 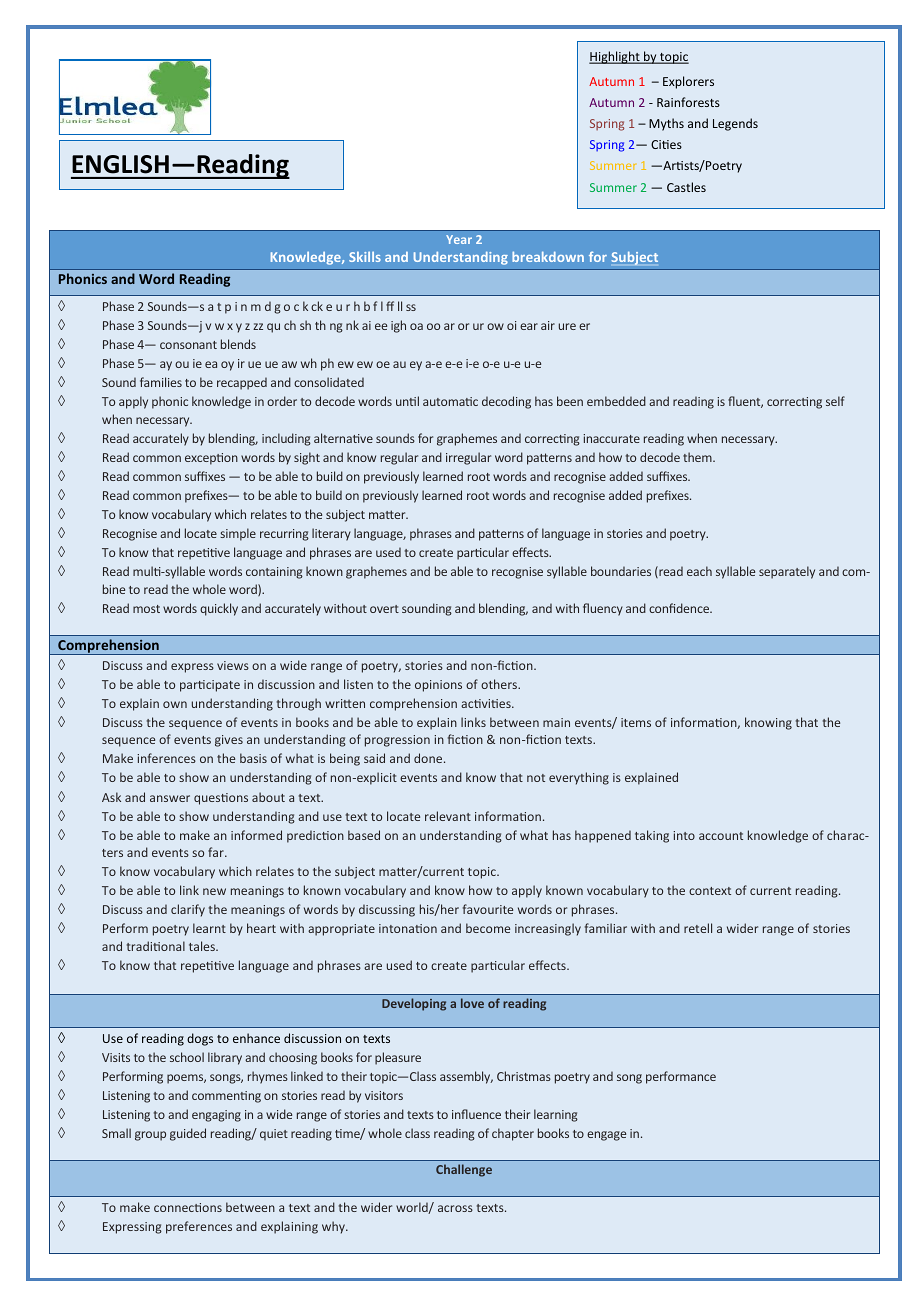 What do you see at coordinates (455, 1208) in the screenshot?
I see `across` at bounding box center [455, 1208].
